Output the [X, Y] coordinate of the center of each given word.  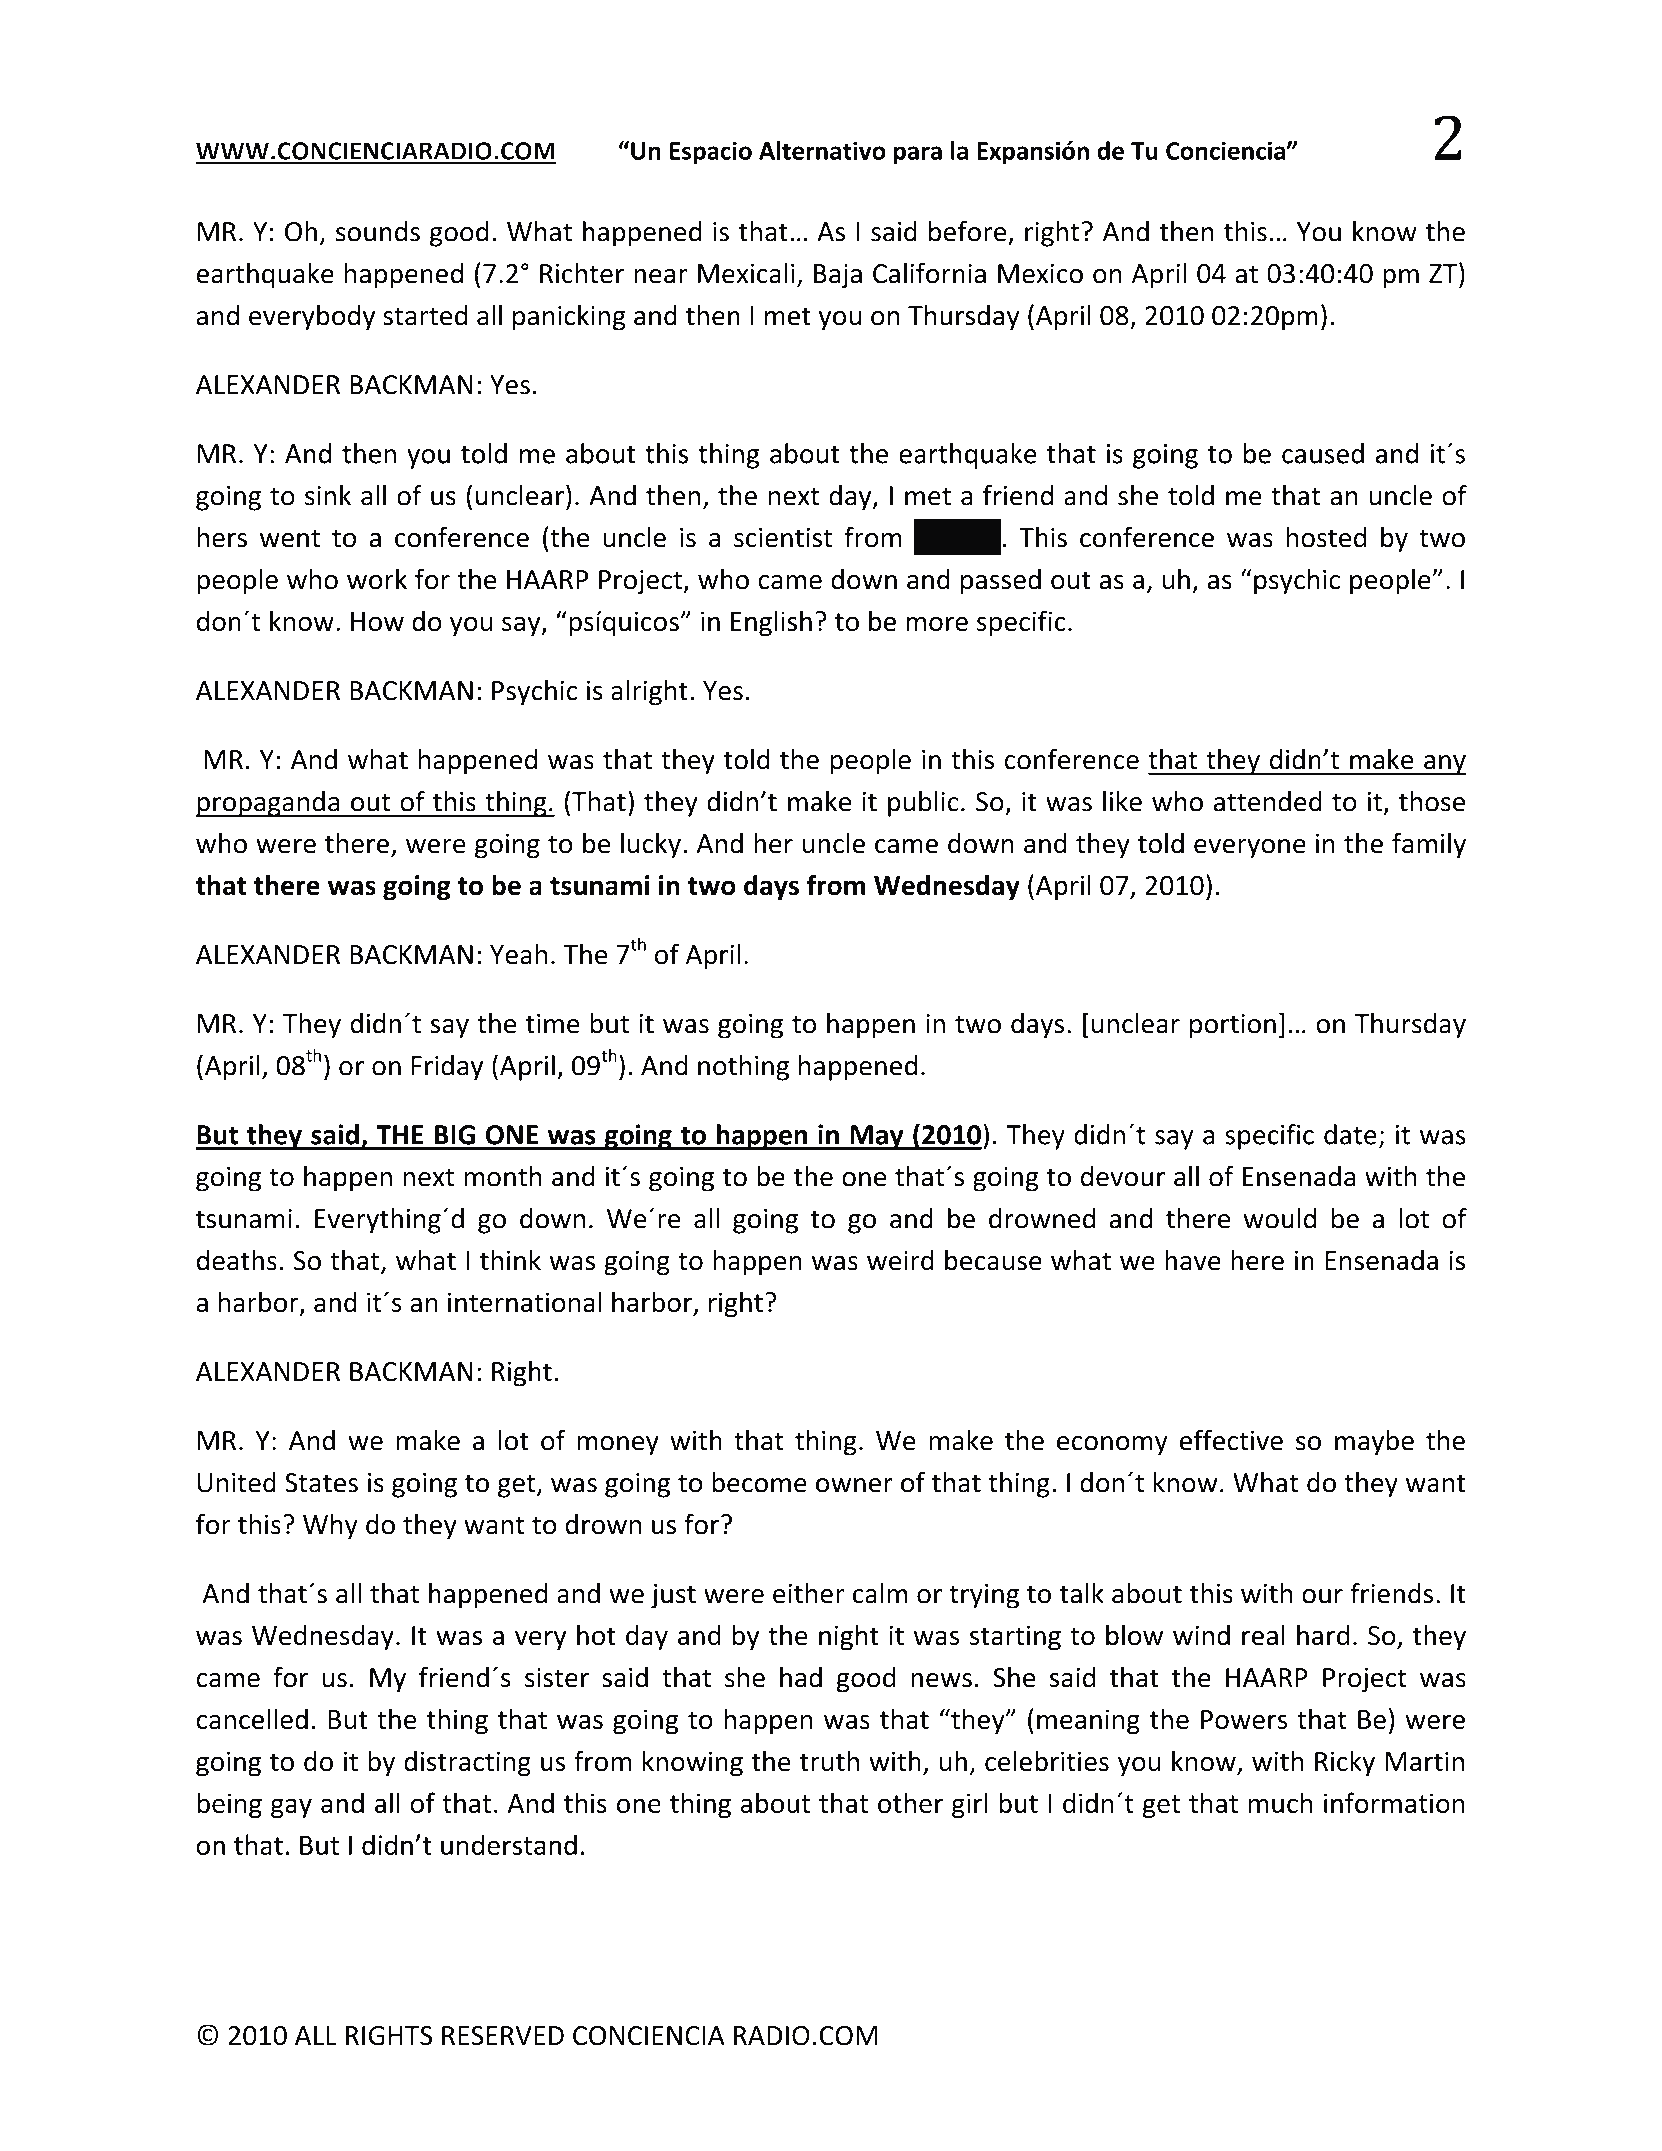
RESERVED [503, 2036]
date [1350, 1134]
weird [900, 1260]
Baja [838, 276]
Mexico [1040, 273]
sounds [378, 231]
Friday [447, 1068]
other [910, 1802]
